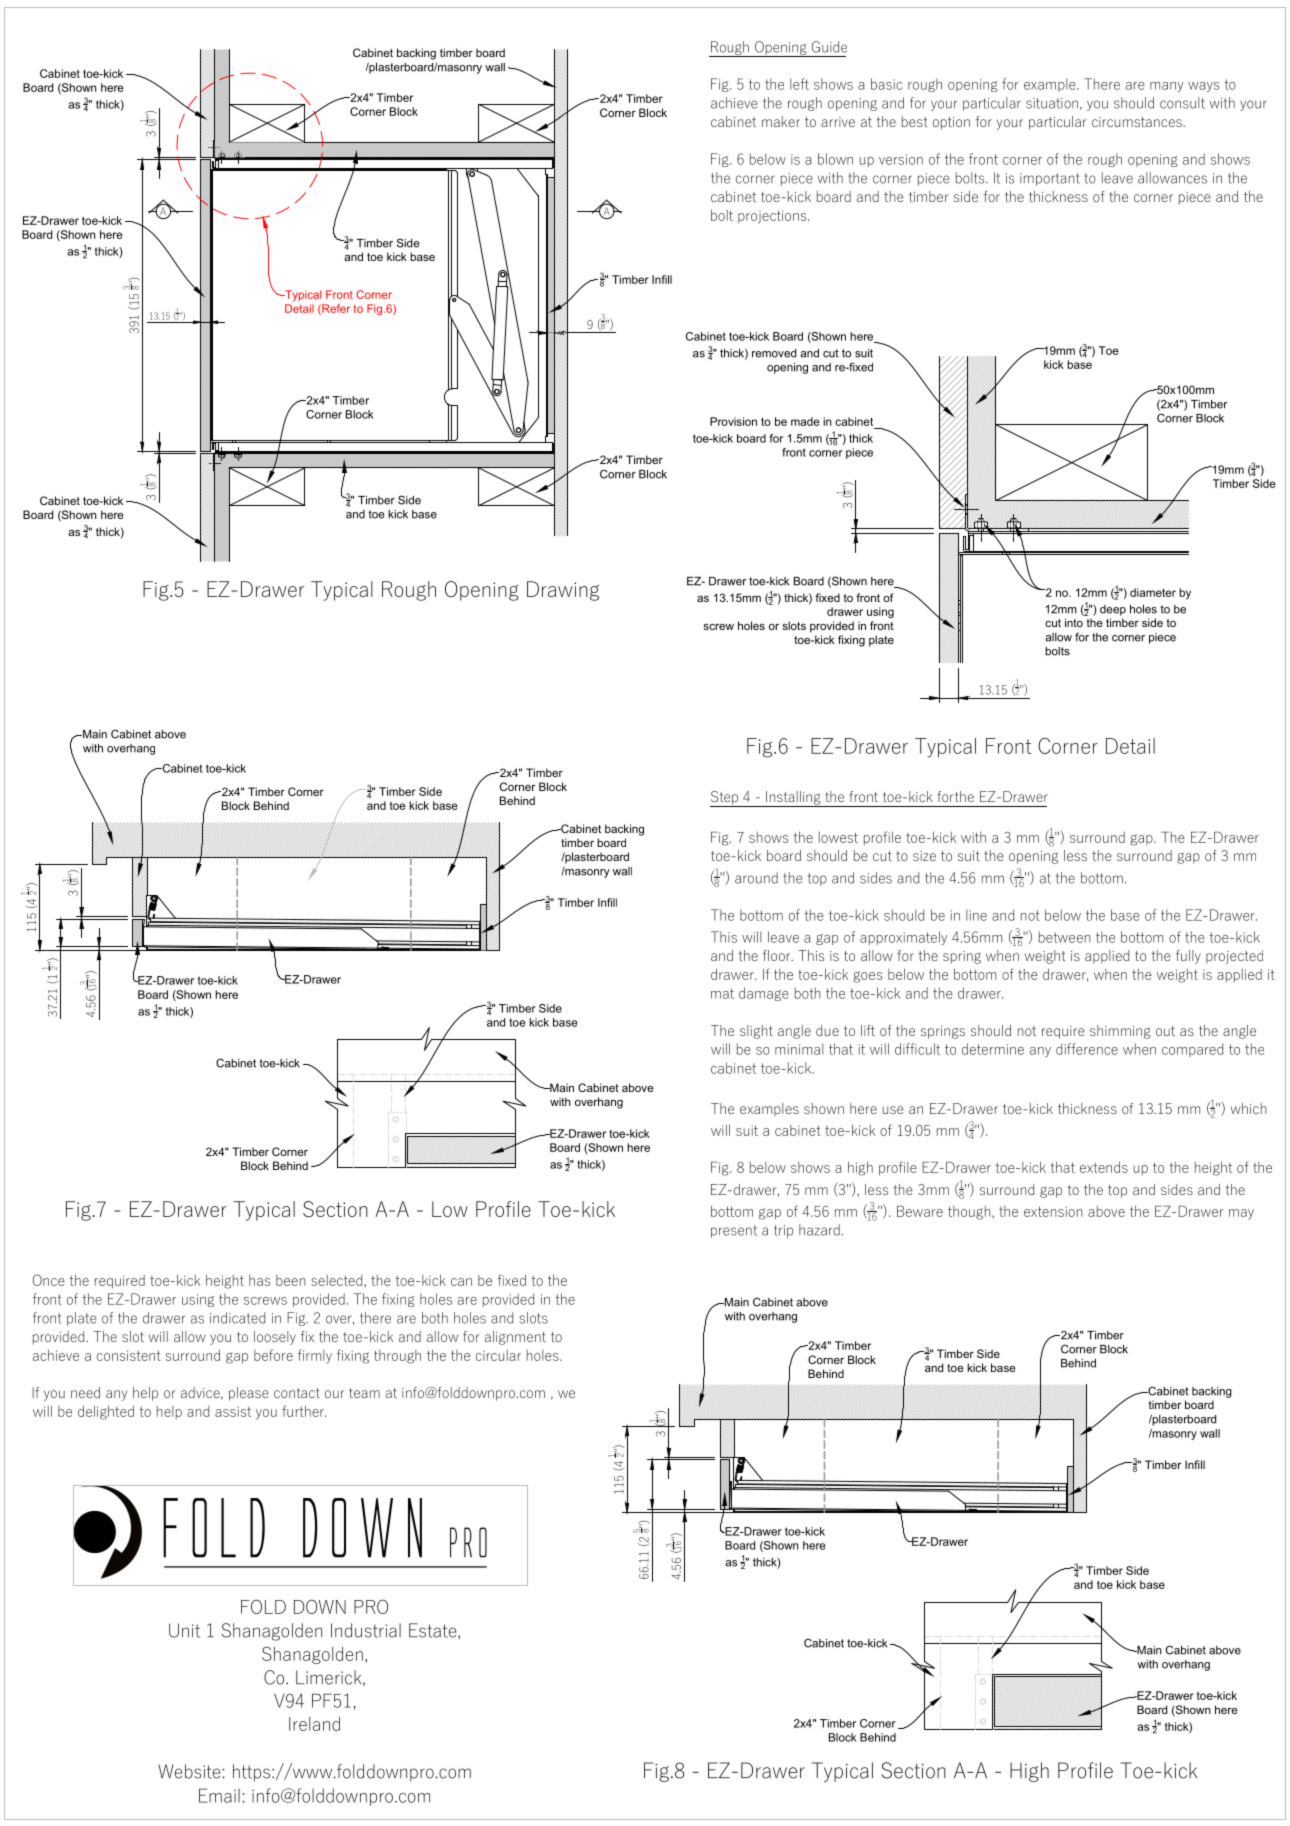 Image resolution: width=1290 pixels, height=1826 pixels. I want to click on present, so click(734, 1231).
